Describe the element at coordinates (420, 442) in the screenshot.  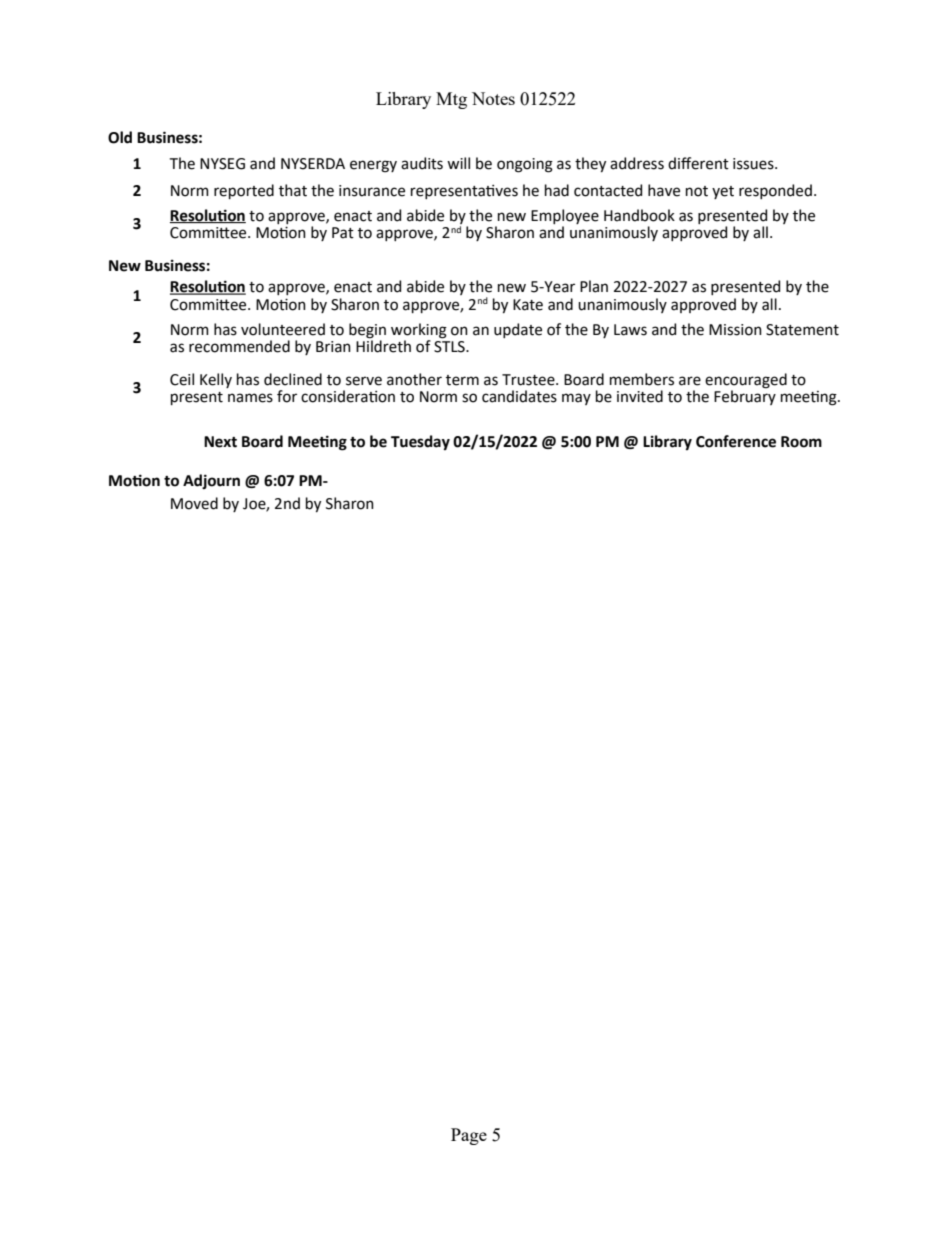
I see `Tuesday` at that location.
